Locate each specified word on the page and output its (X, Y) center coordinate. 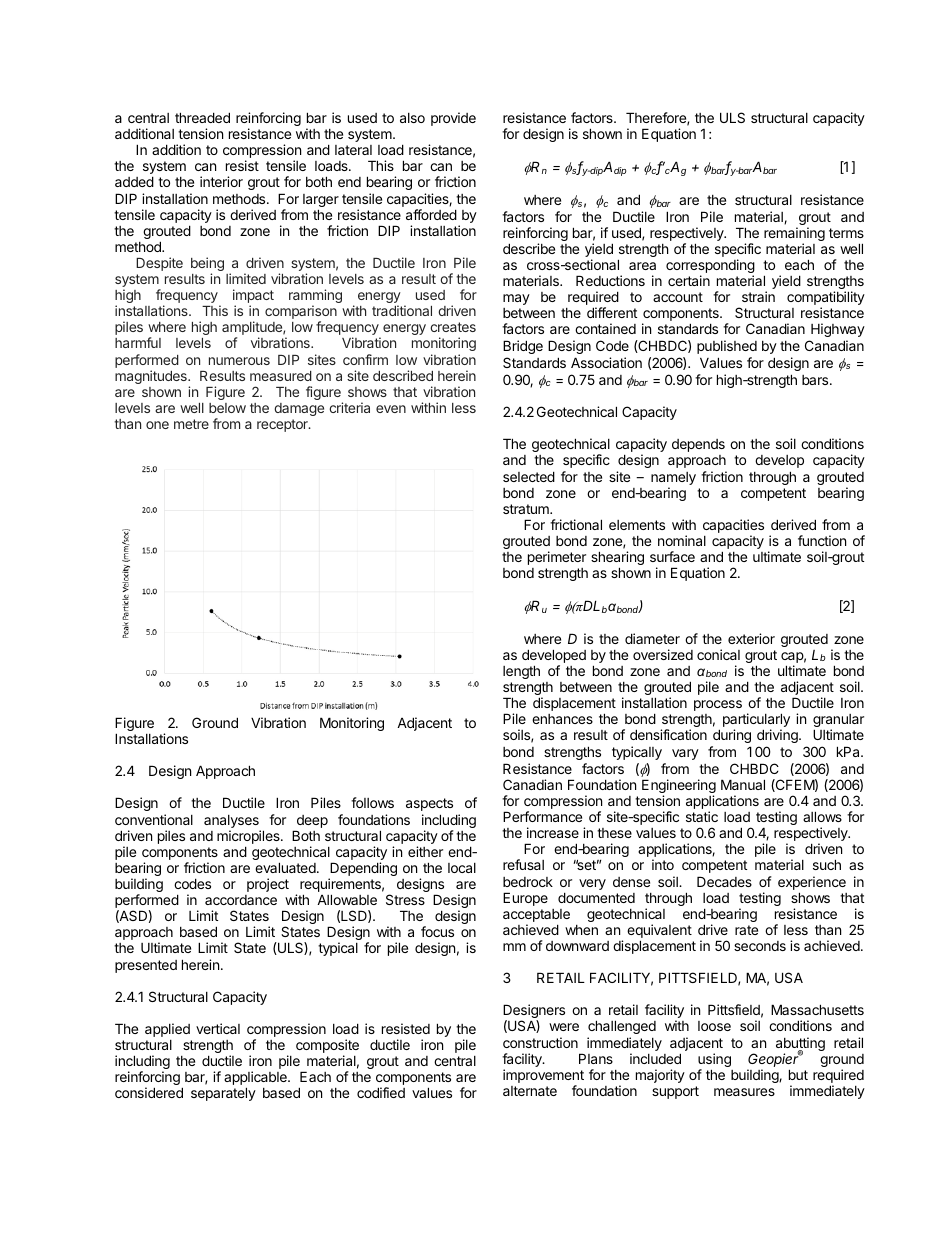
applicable (256, 1079)
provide (453, 119)
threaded (202, 117)
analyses (232, 823)
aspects (429, 804)
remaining (794, 235)
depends (698, 445)
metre (191, 424)
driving (778, 736)
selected (529, 476)
